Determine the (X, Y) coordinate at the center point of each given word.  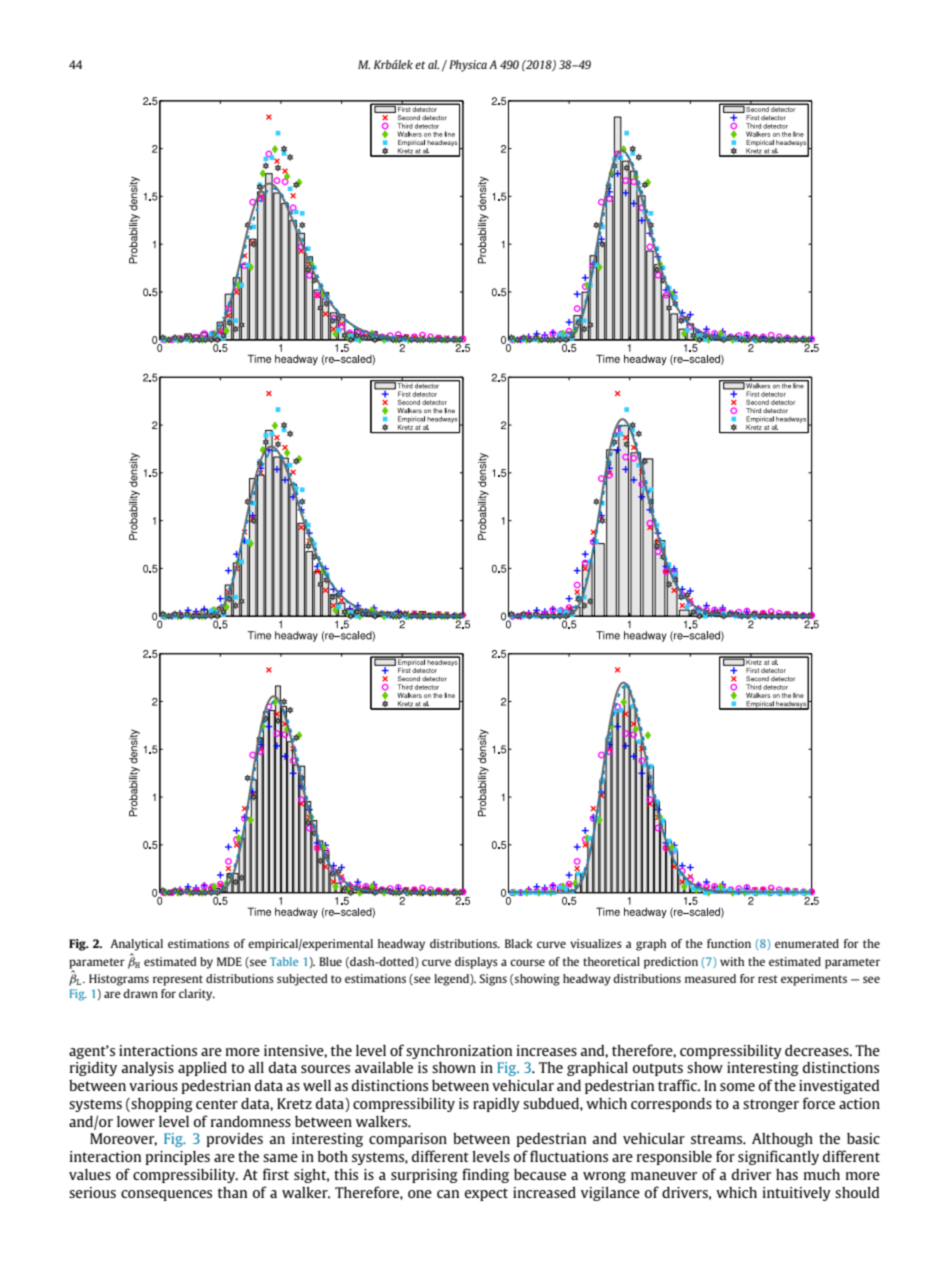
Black (518, 943)
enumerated (807, 943)
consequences (166, 1195)
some (737, 1087)
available (384, 1067)
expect (486, 1194)
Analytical (136, 945)
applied (202, 1068)
